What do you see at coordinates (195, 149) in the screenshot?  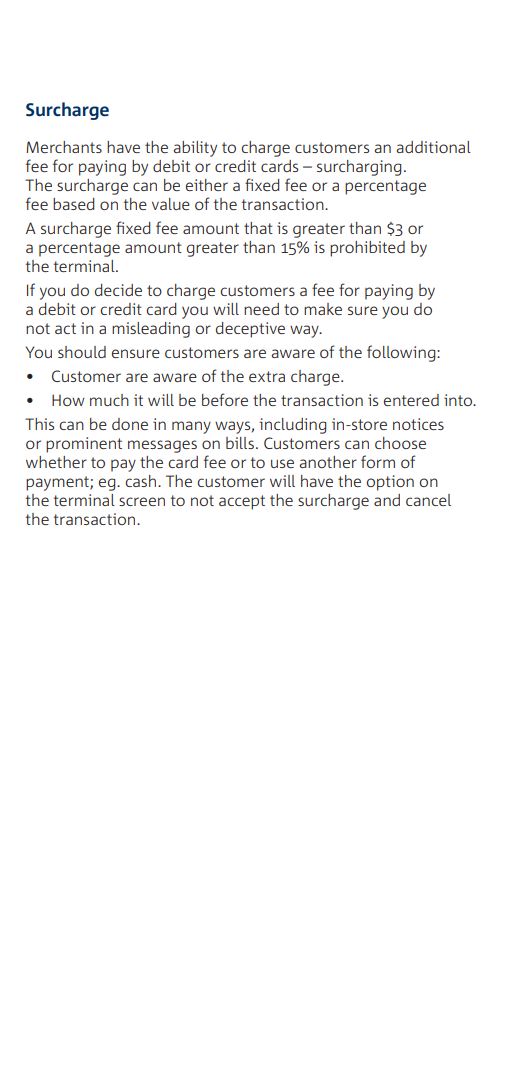 I see `ability` at bounding box center [195, 149].
